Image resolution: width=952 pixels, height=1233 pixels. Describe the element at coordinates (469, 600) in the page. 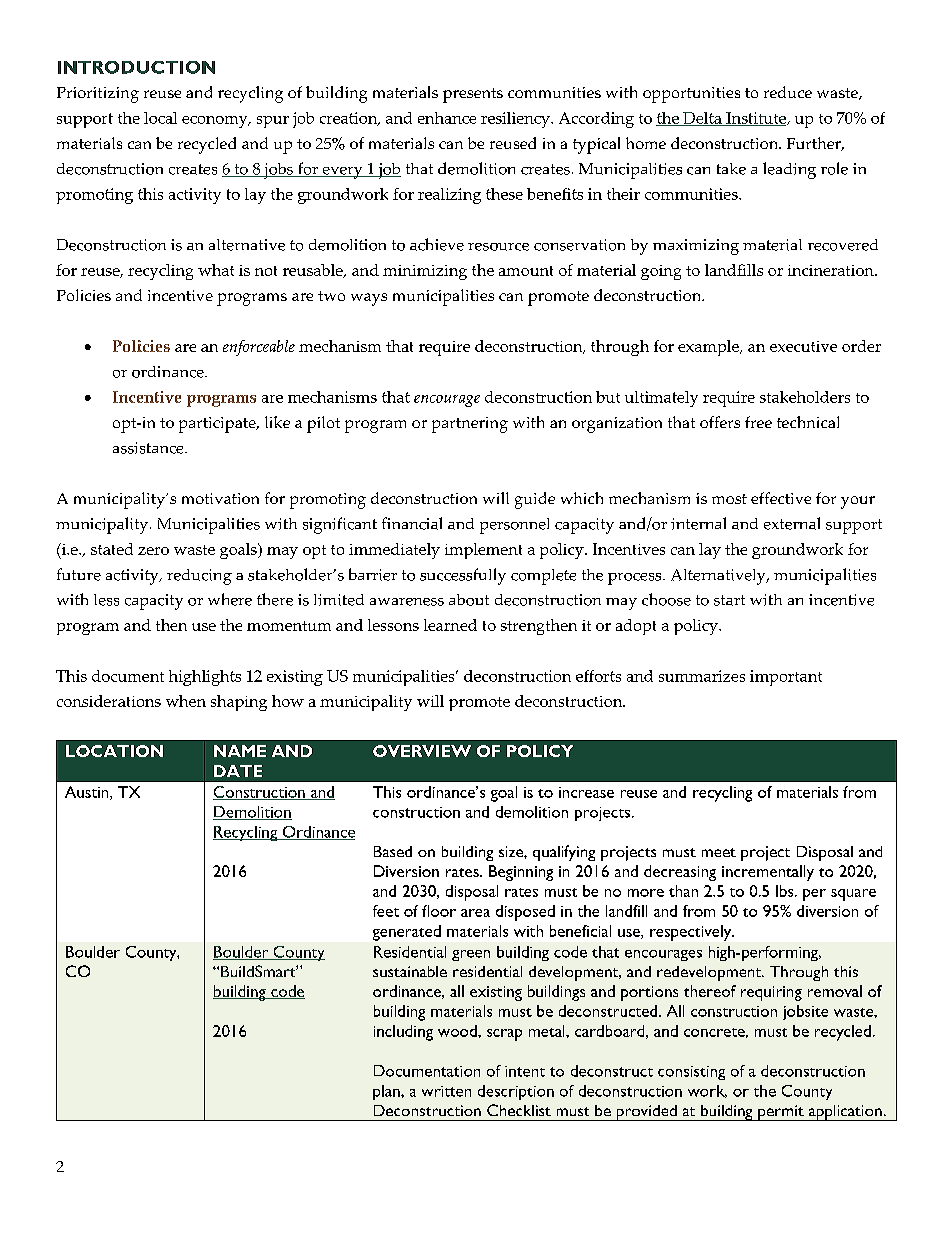

I see `about` at that location.
